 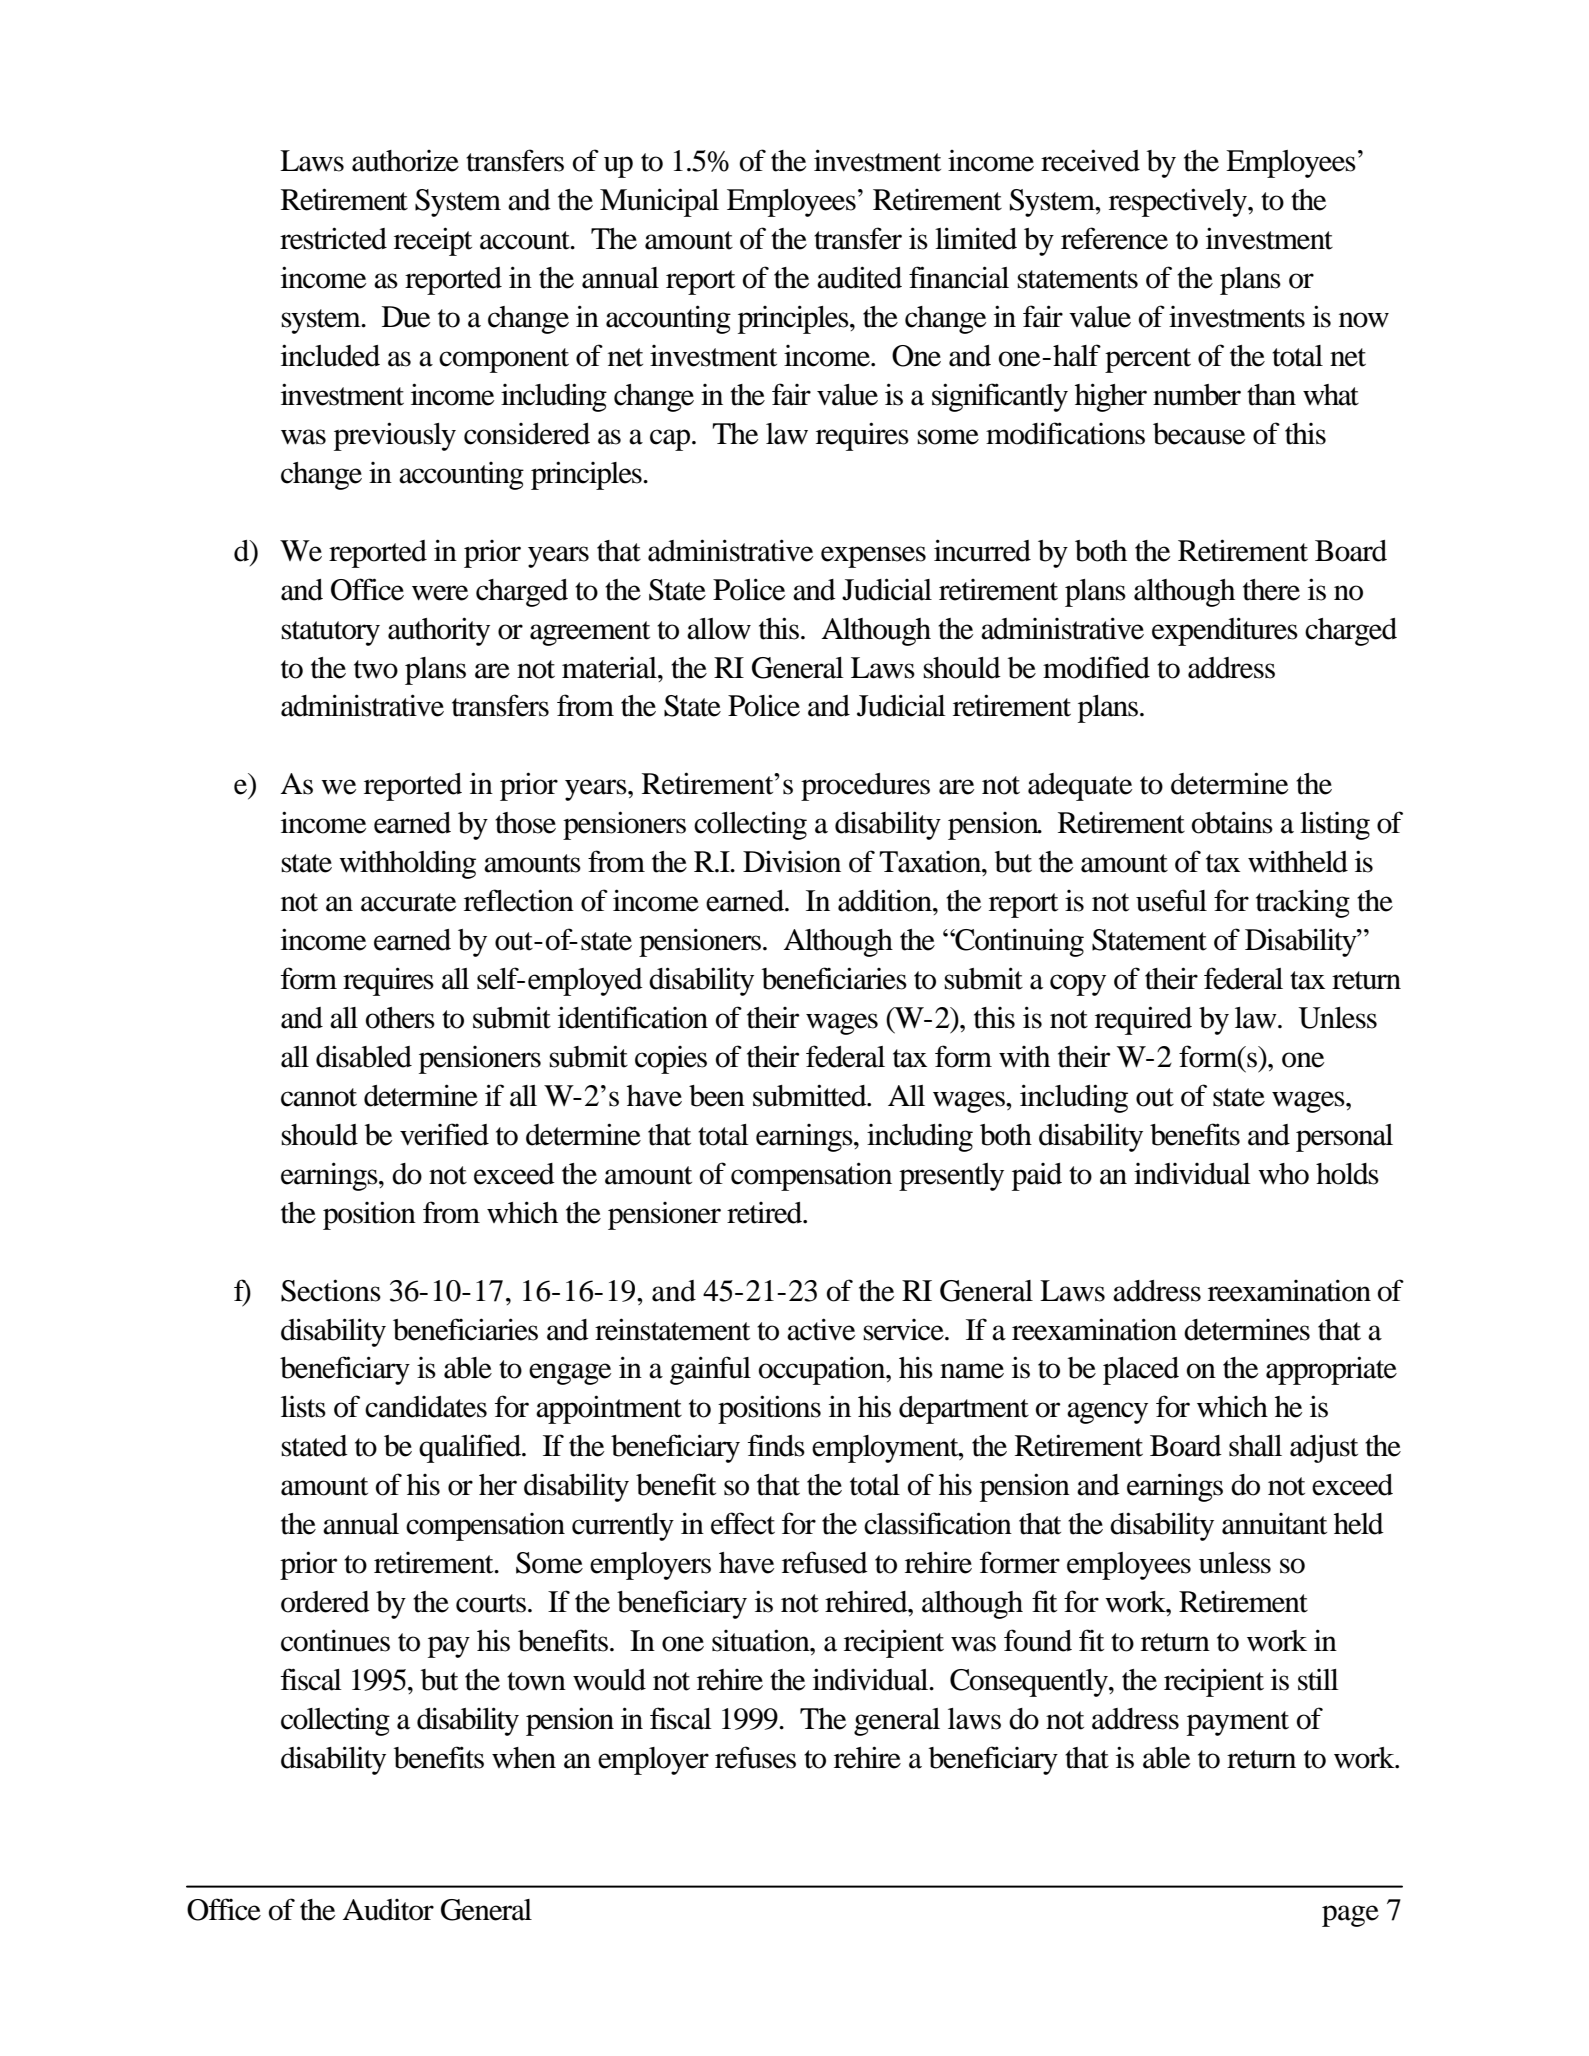 I want to click on expenditures, so click(x=1225, y=631).
